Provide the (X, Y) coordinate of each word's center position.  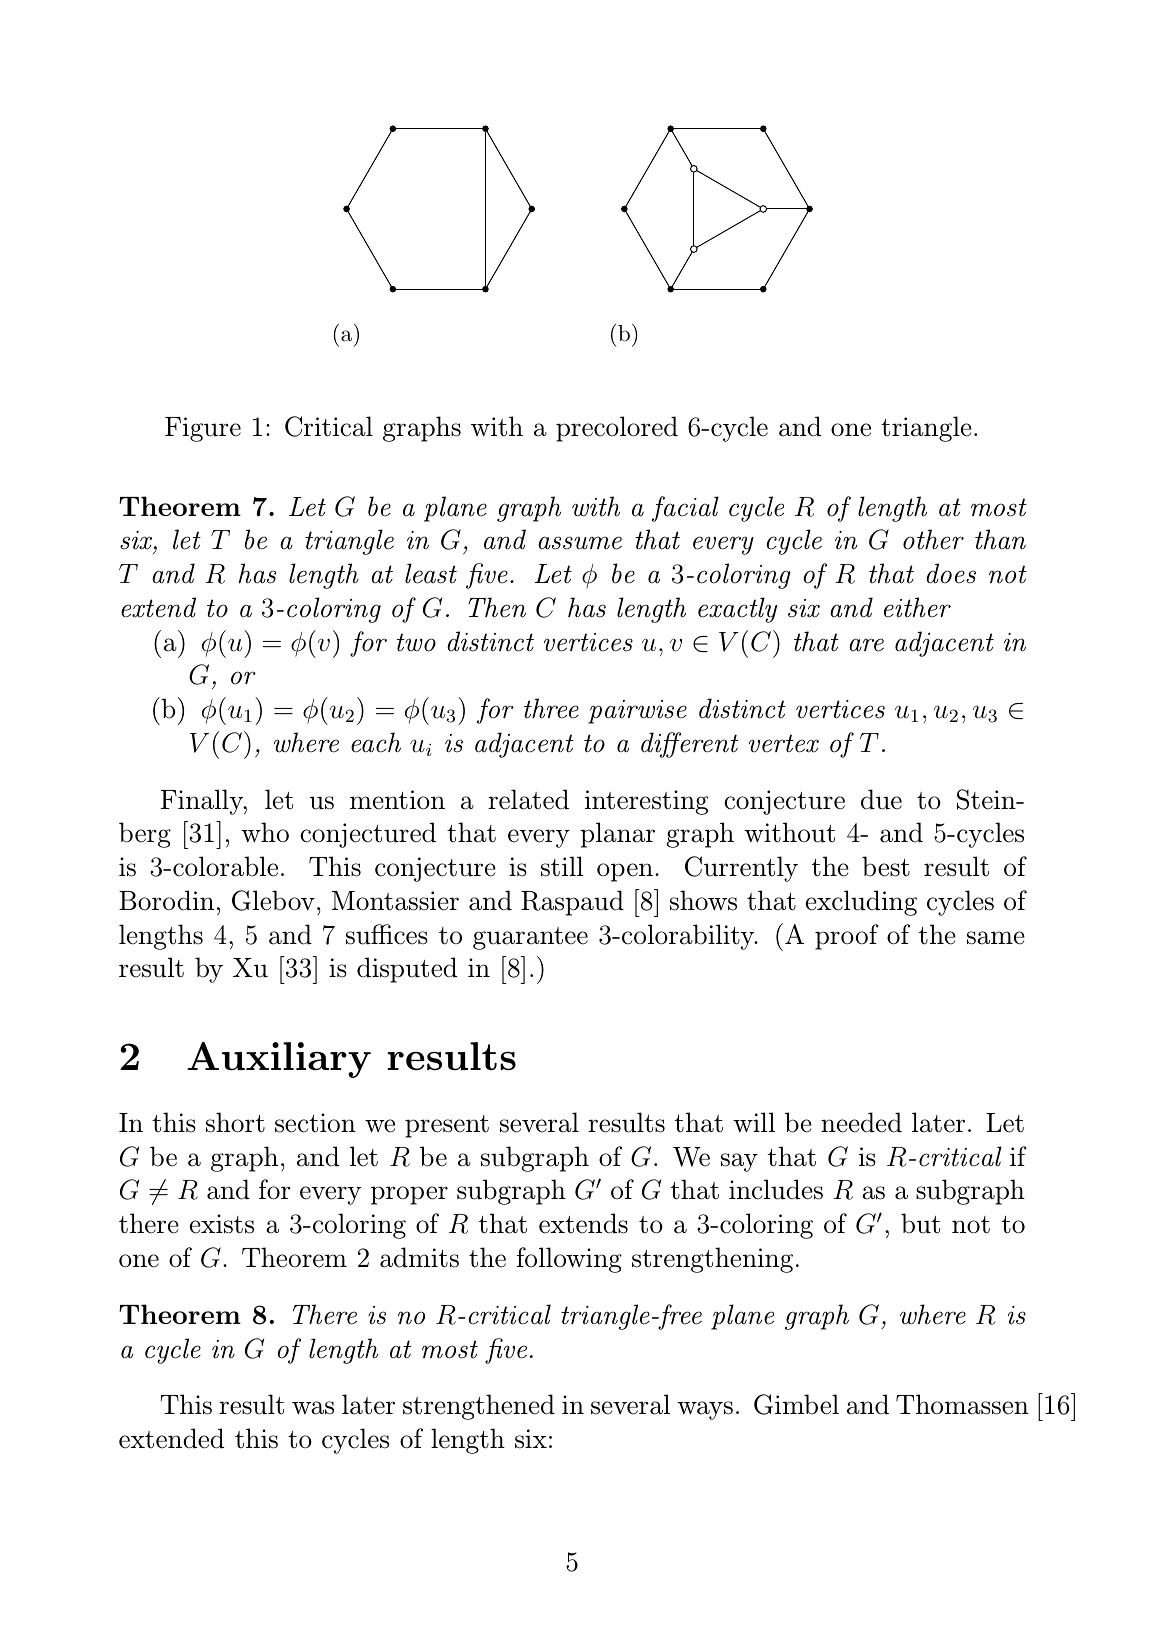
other (933, 539)
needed (861, 1122)
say (739, 1162)
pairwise (637, 712)
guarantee (530, 938)
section (315, 1123)
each (376, 742)
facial (685, 509)
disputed (407, 970)
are (866, 645)
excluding (861, 903)
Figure (203, 429)
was (313, 1408)
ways (705, 1410)
